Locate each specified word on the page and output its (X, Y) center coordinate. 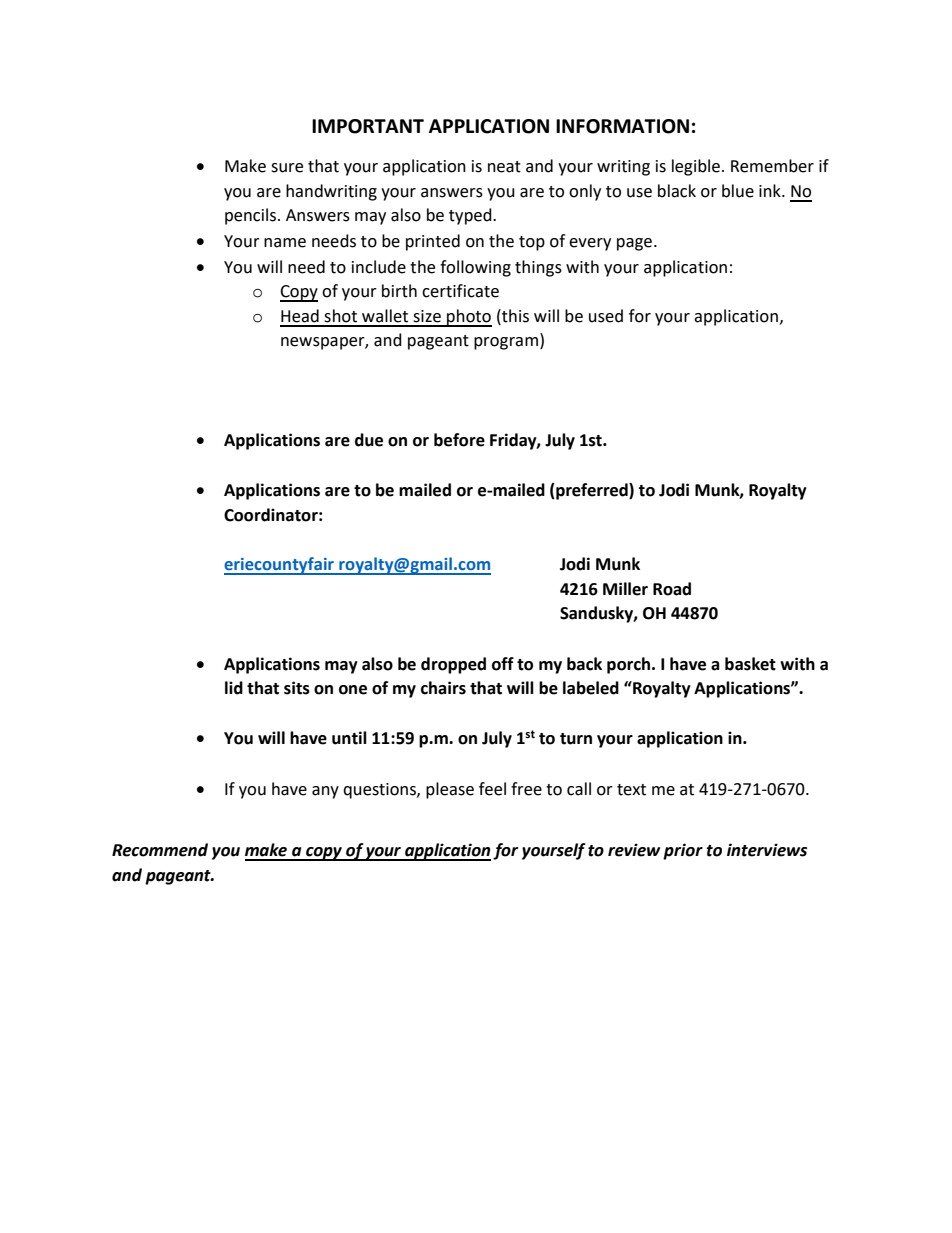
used (606, 316)
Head (300, 316)
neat (504, 167)
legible (696, 167)
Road (672, 589)
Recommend (160, 850)
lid (234, 688)
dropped (453, 665)
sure (287, 168)
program (506, 343)
